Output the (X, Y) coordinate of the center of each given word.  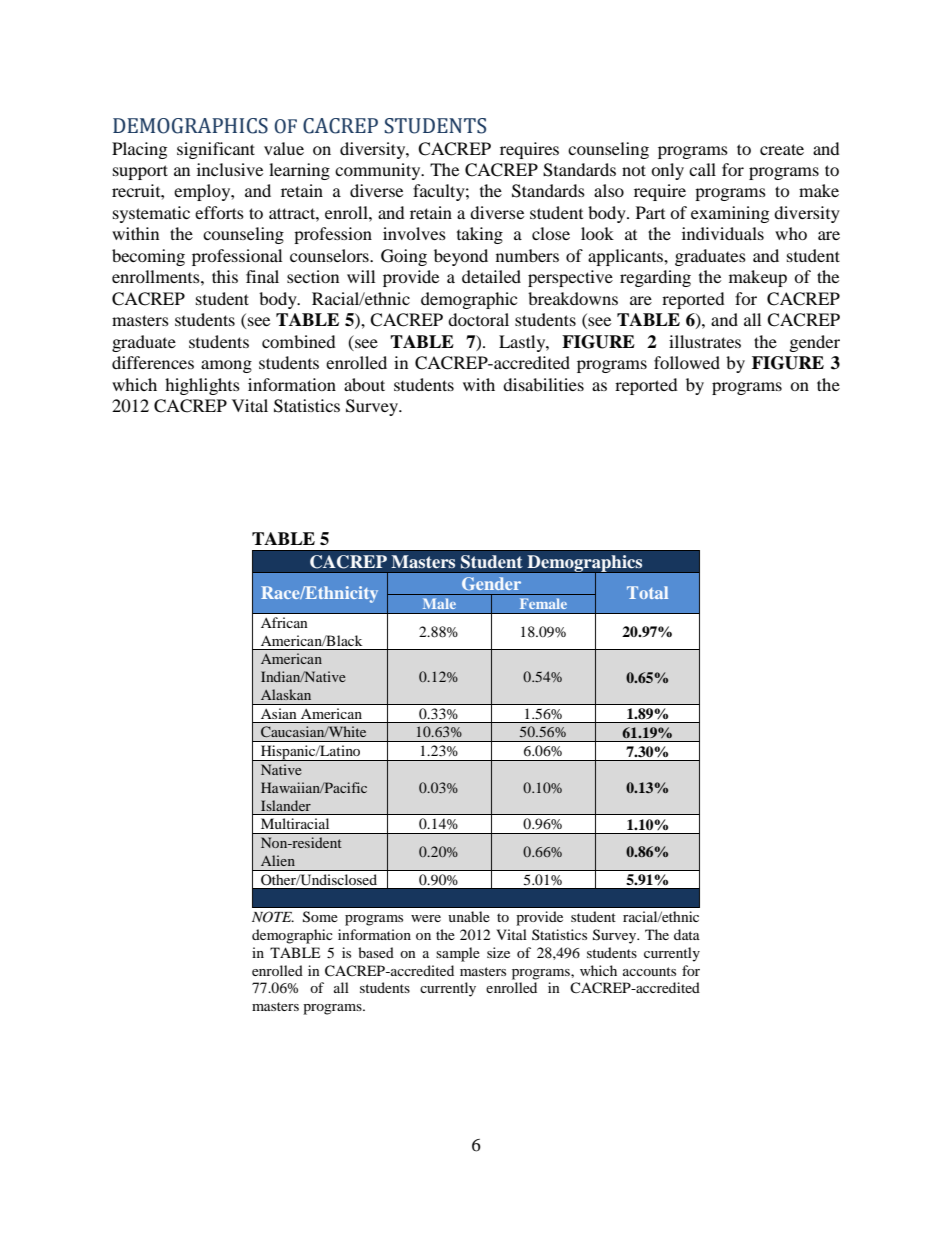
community (379, 171)
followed (687, 362)
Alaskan (286, 694)
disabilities (543, 384)
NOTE (273, 917)
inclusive (230, 169)
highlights (202, 386)
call (702, 169)
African (284, 622)
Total (647, 592)
